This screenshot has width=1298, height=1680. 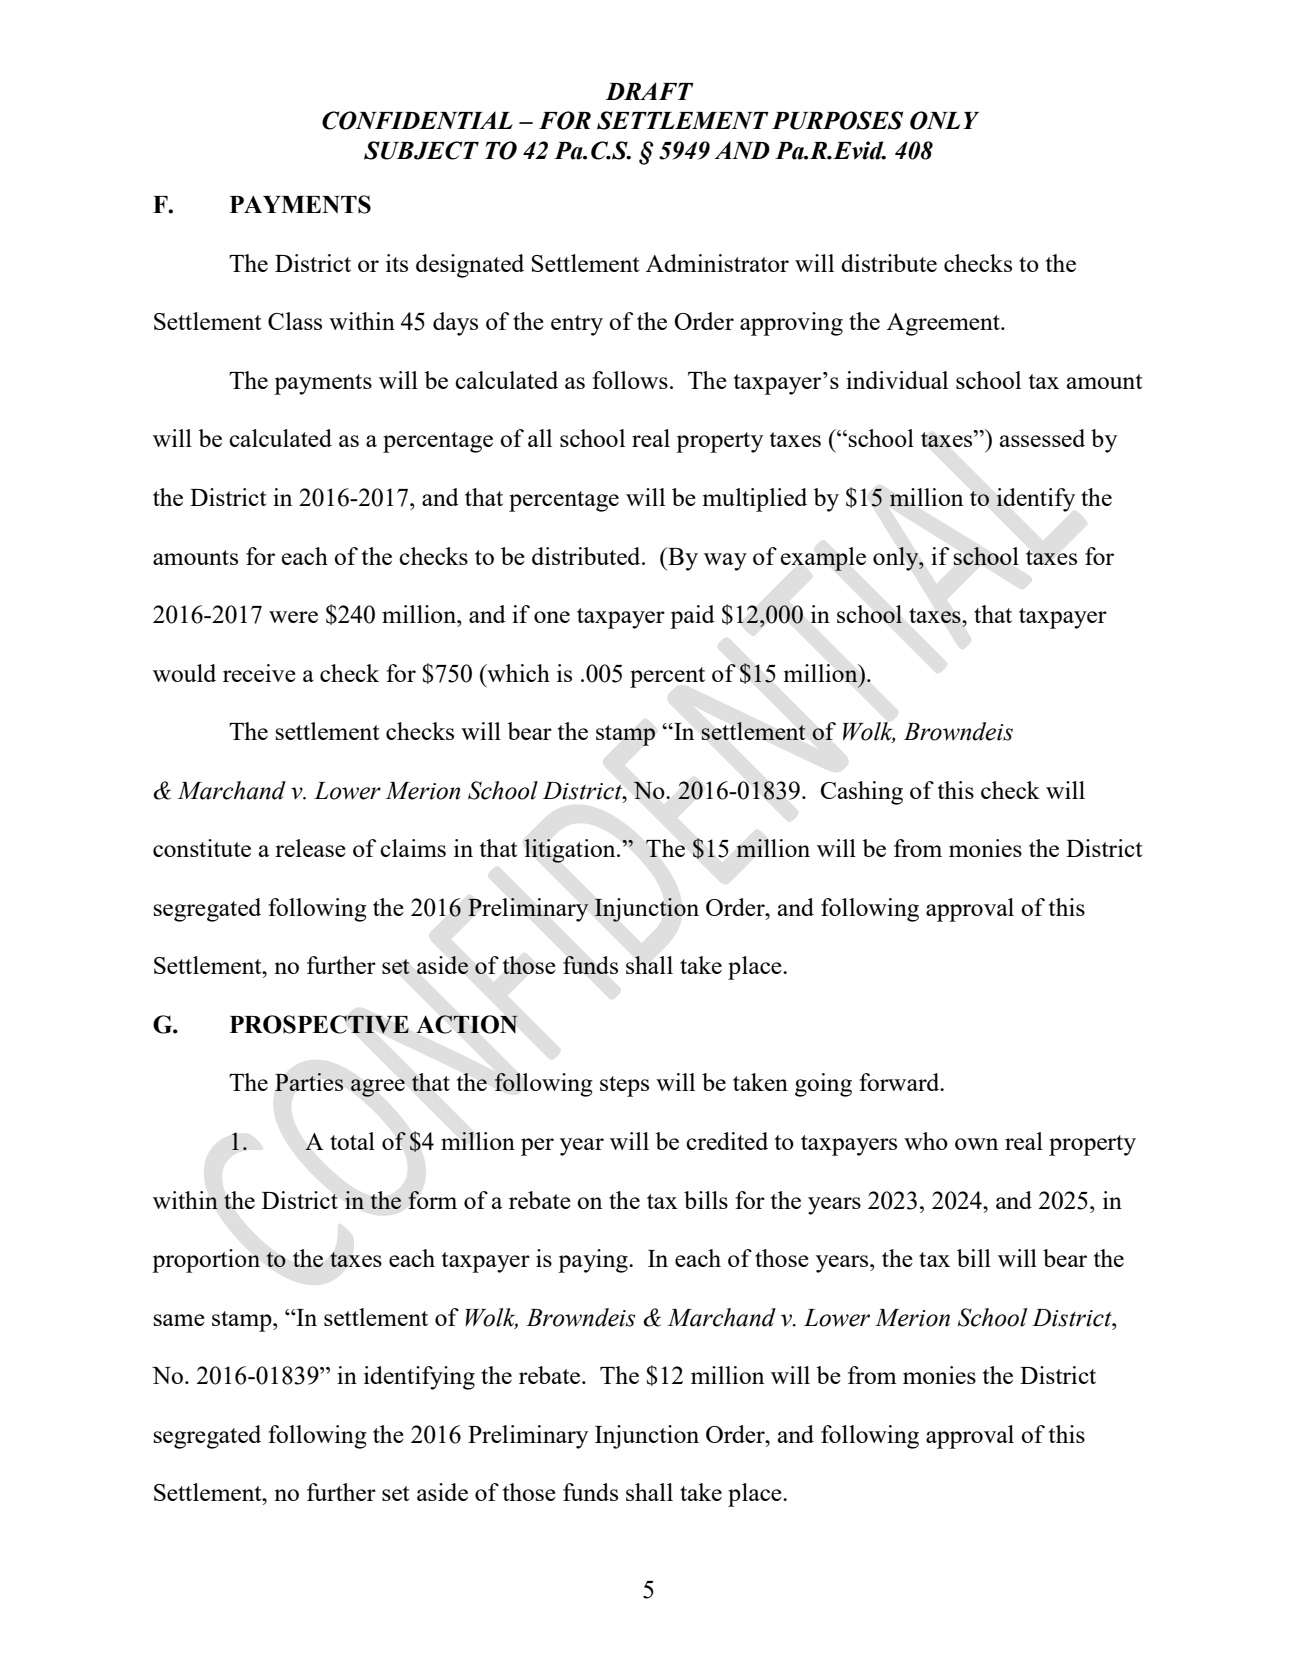 I want to click on DRAFT, so click(x=649, y=91).
